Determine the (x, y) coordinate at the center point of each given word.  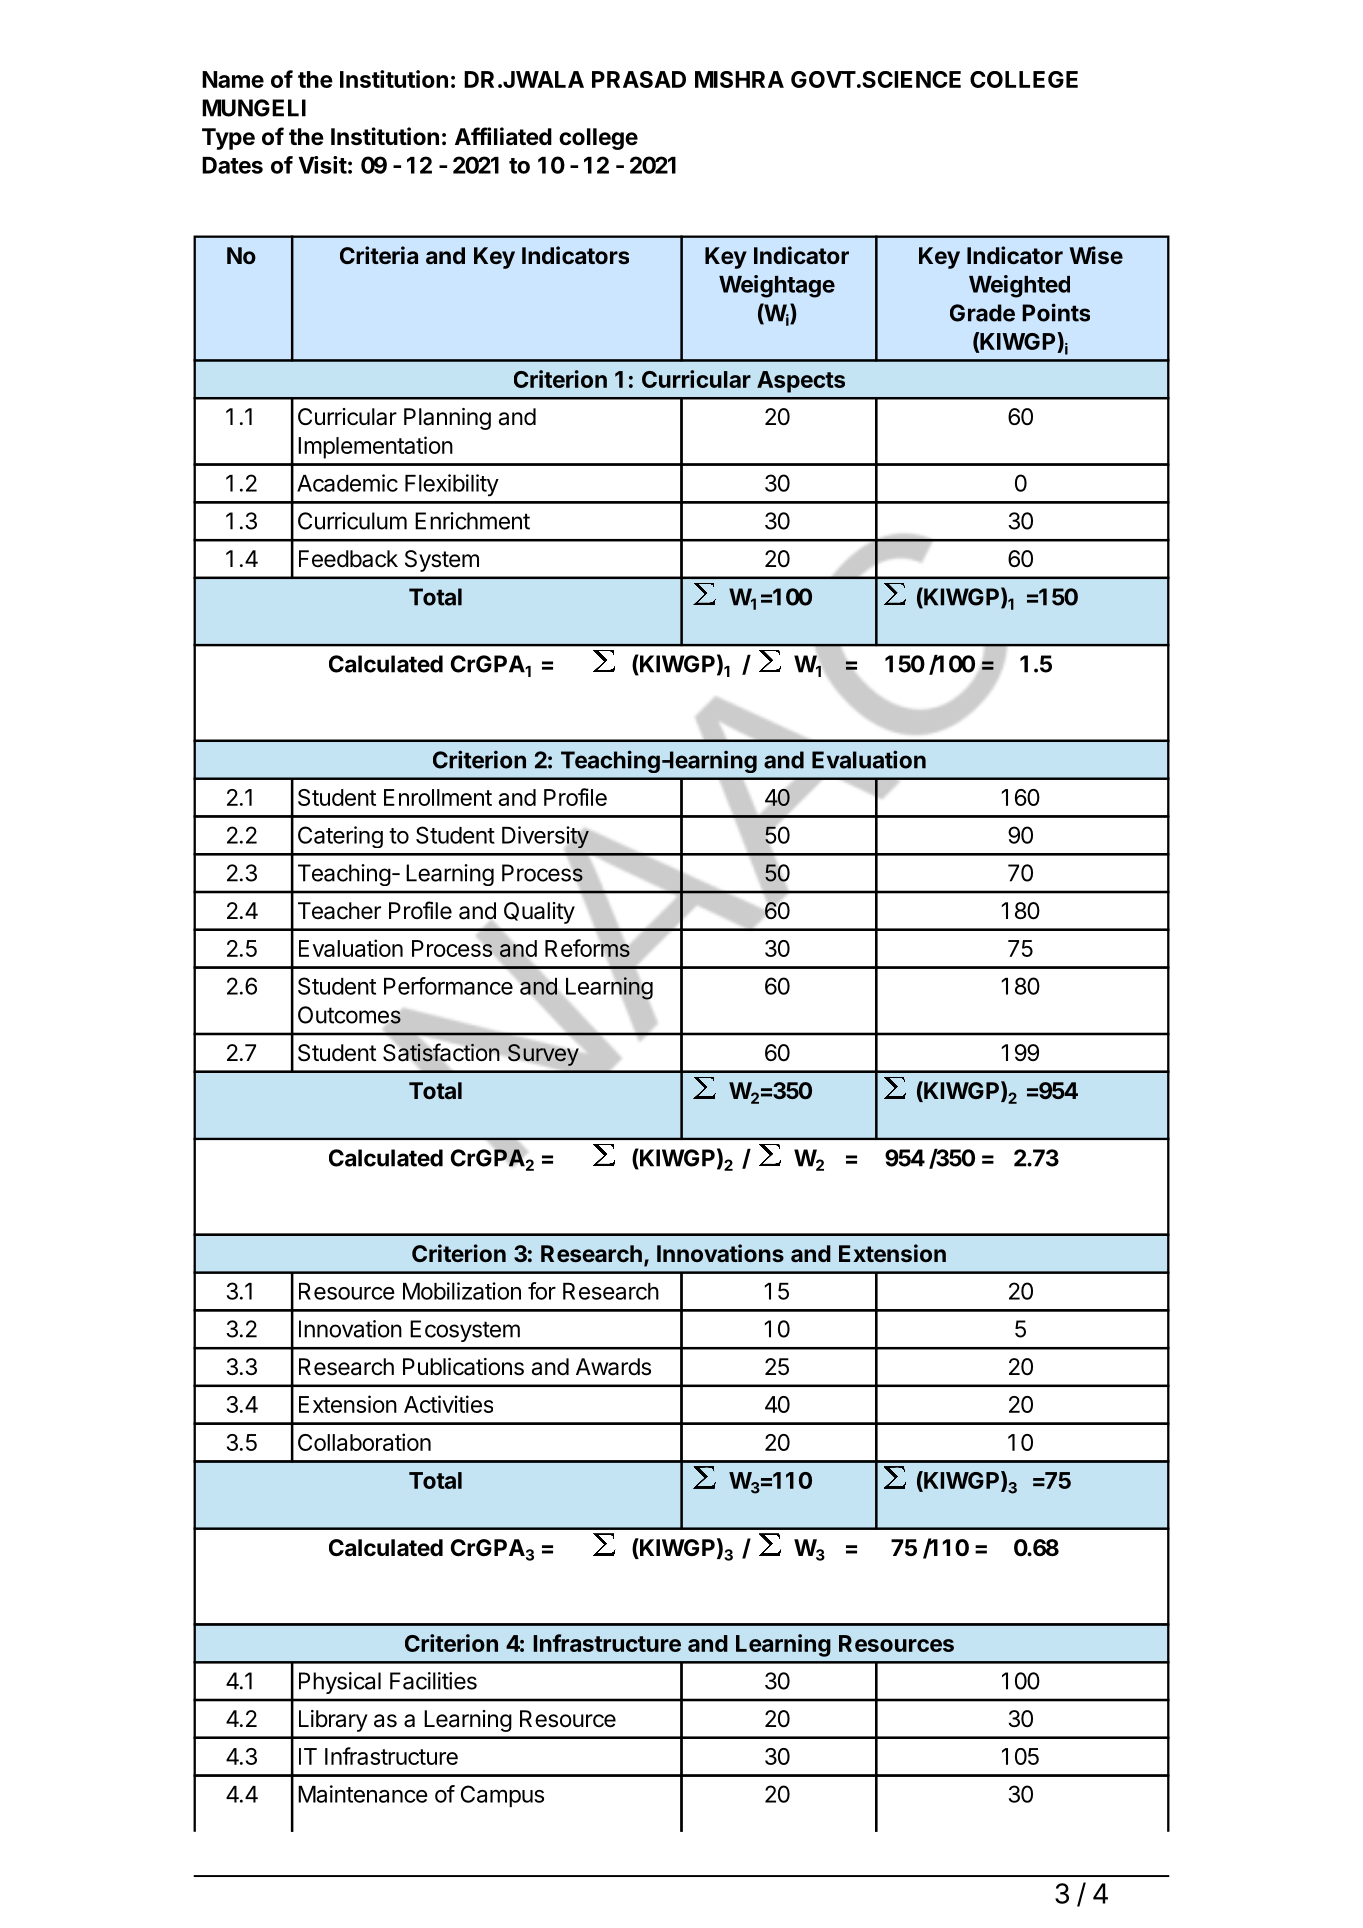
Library (333, 1721)
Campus (502, 1796)
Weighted (1019, 286)
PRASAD (639, 79)
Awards (613, 1367)
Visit (322, 165)
